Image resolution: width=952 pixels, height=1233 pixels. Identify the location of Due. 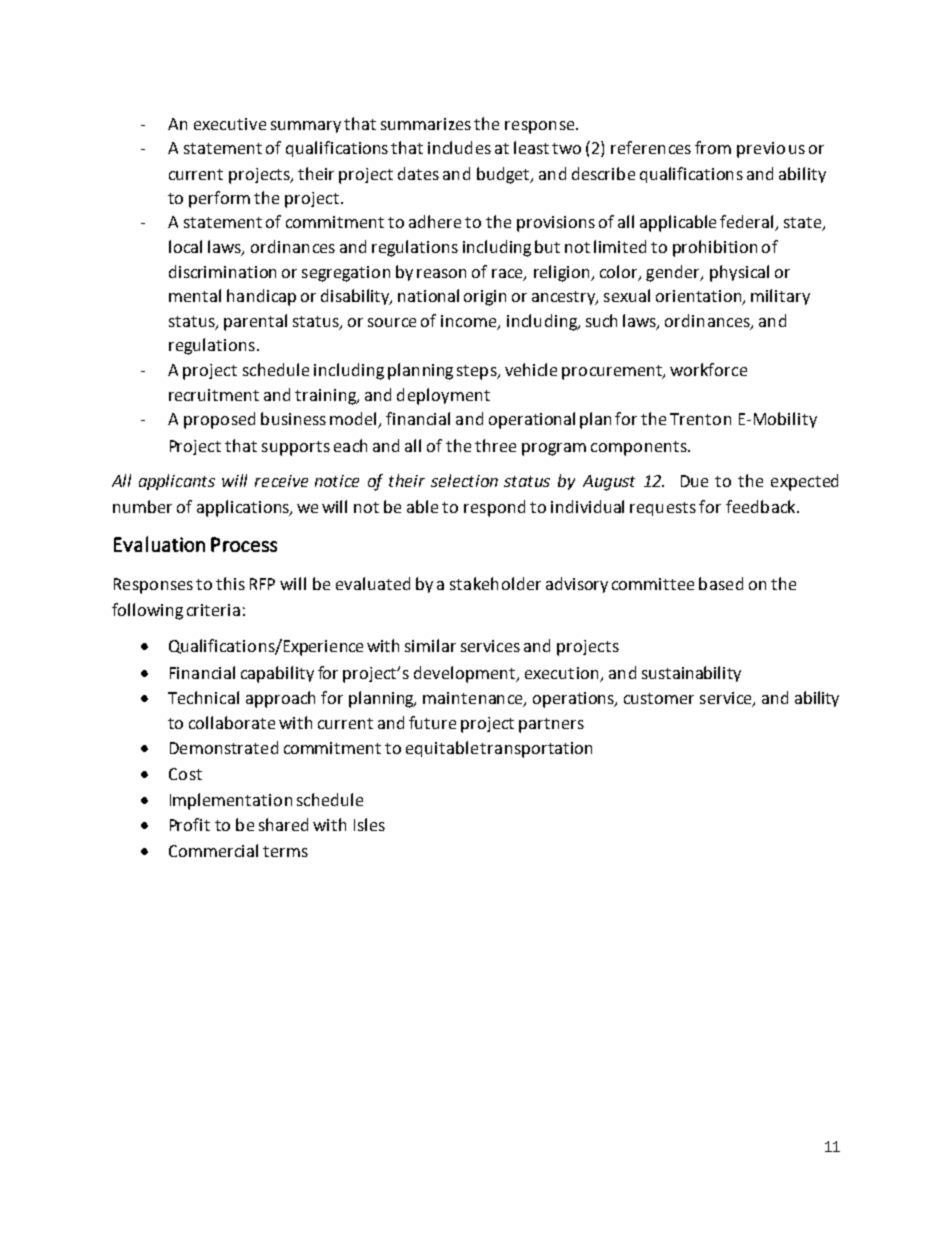
(694, 481).
